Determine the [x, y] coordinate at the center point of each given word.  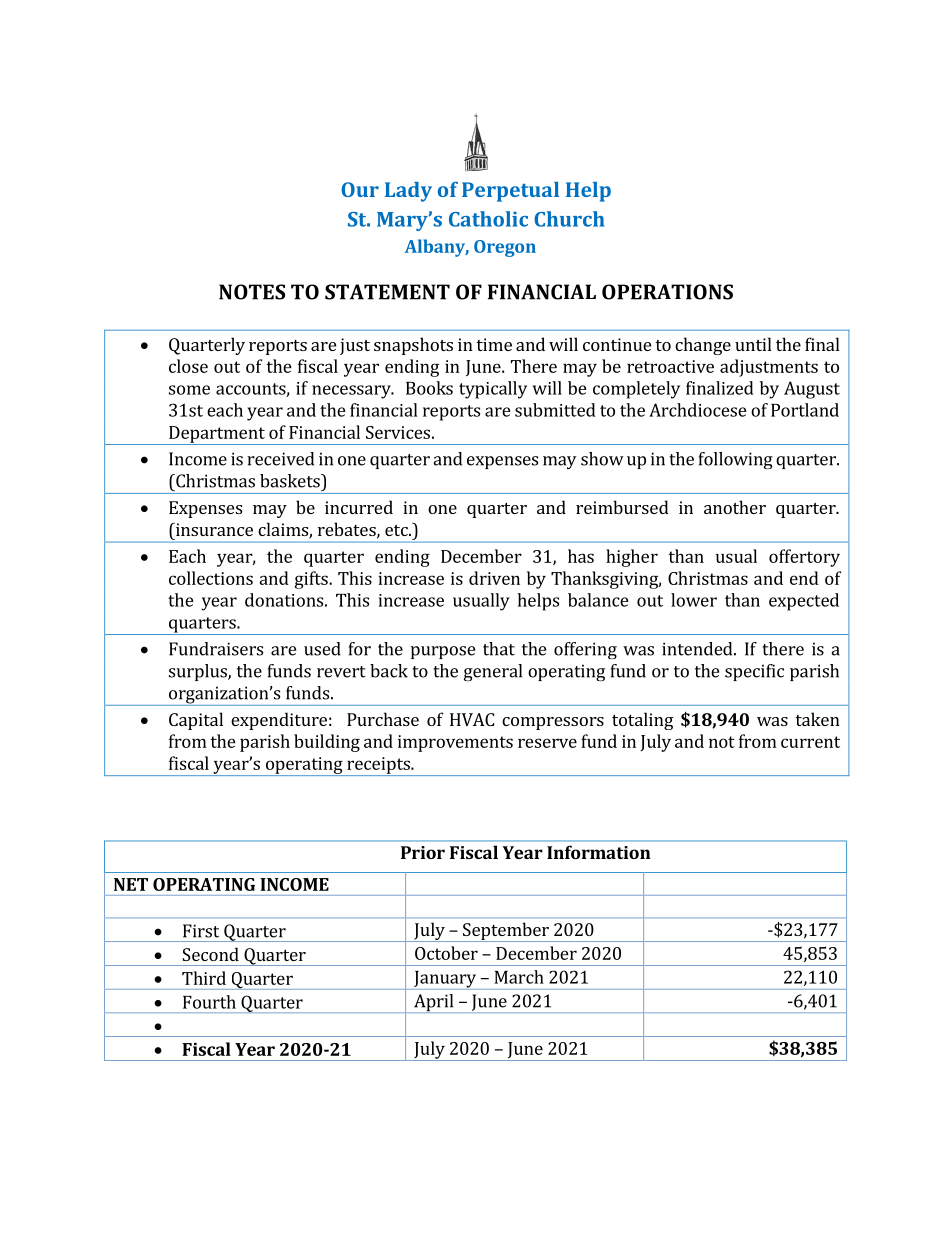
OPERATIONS [667, 292]
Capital [196, 721]
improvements [455, 743]
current [810, 742]
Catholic [488, 219]
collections [211, 578]
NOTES [252, 292]
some [189, 390]
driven [494, 578]
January [445, 980]
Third [204, 978]
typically [493, 390]
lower [694, 600]
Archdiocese [698, 410]
